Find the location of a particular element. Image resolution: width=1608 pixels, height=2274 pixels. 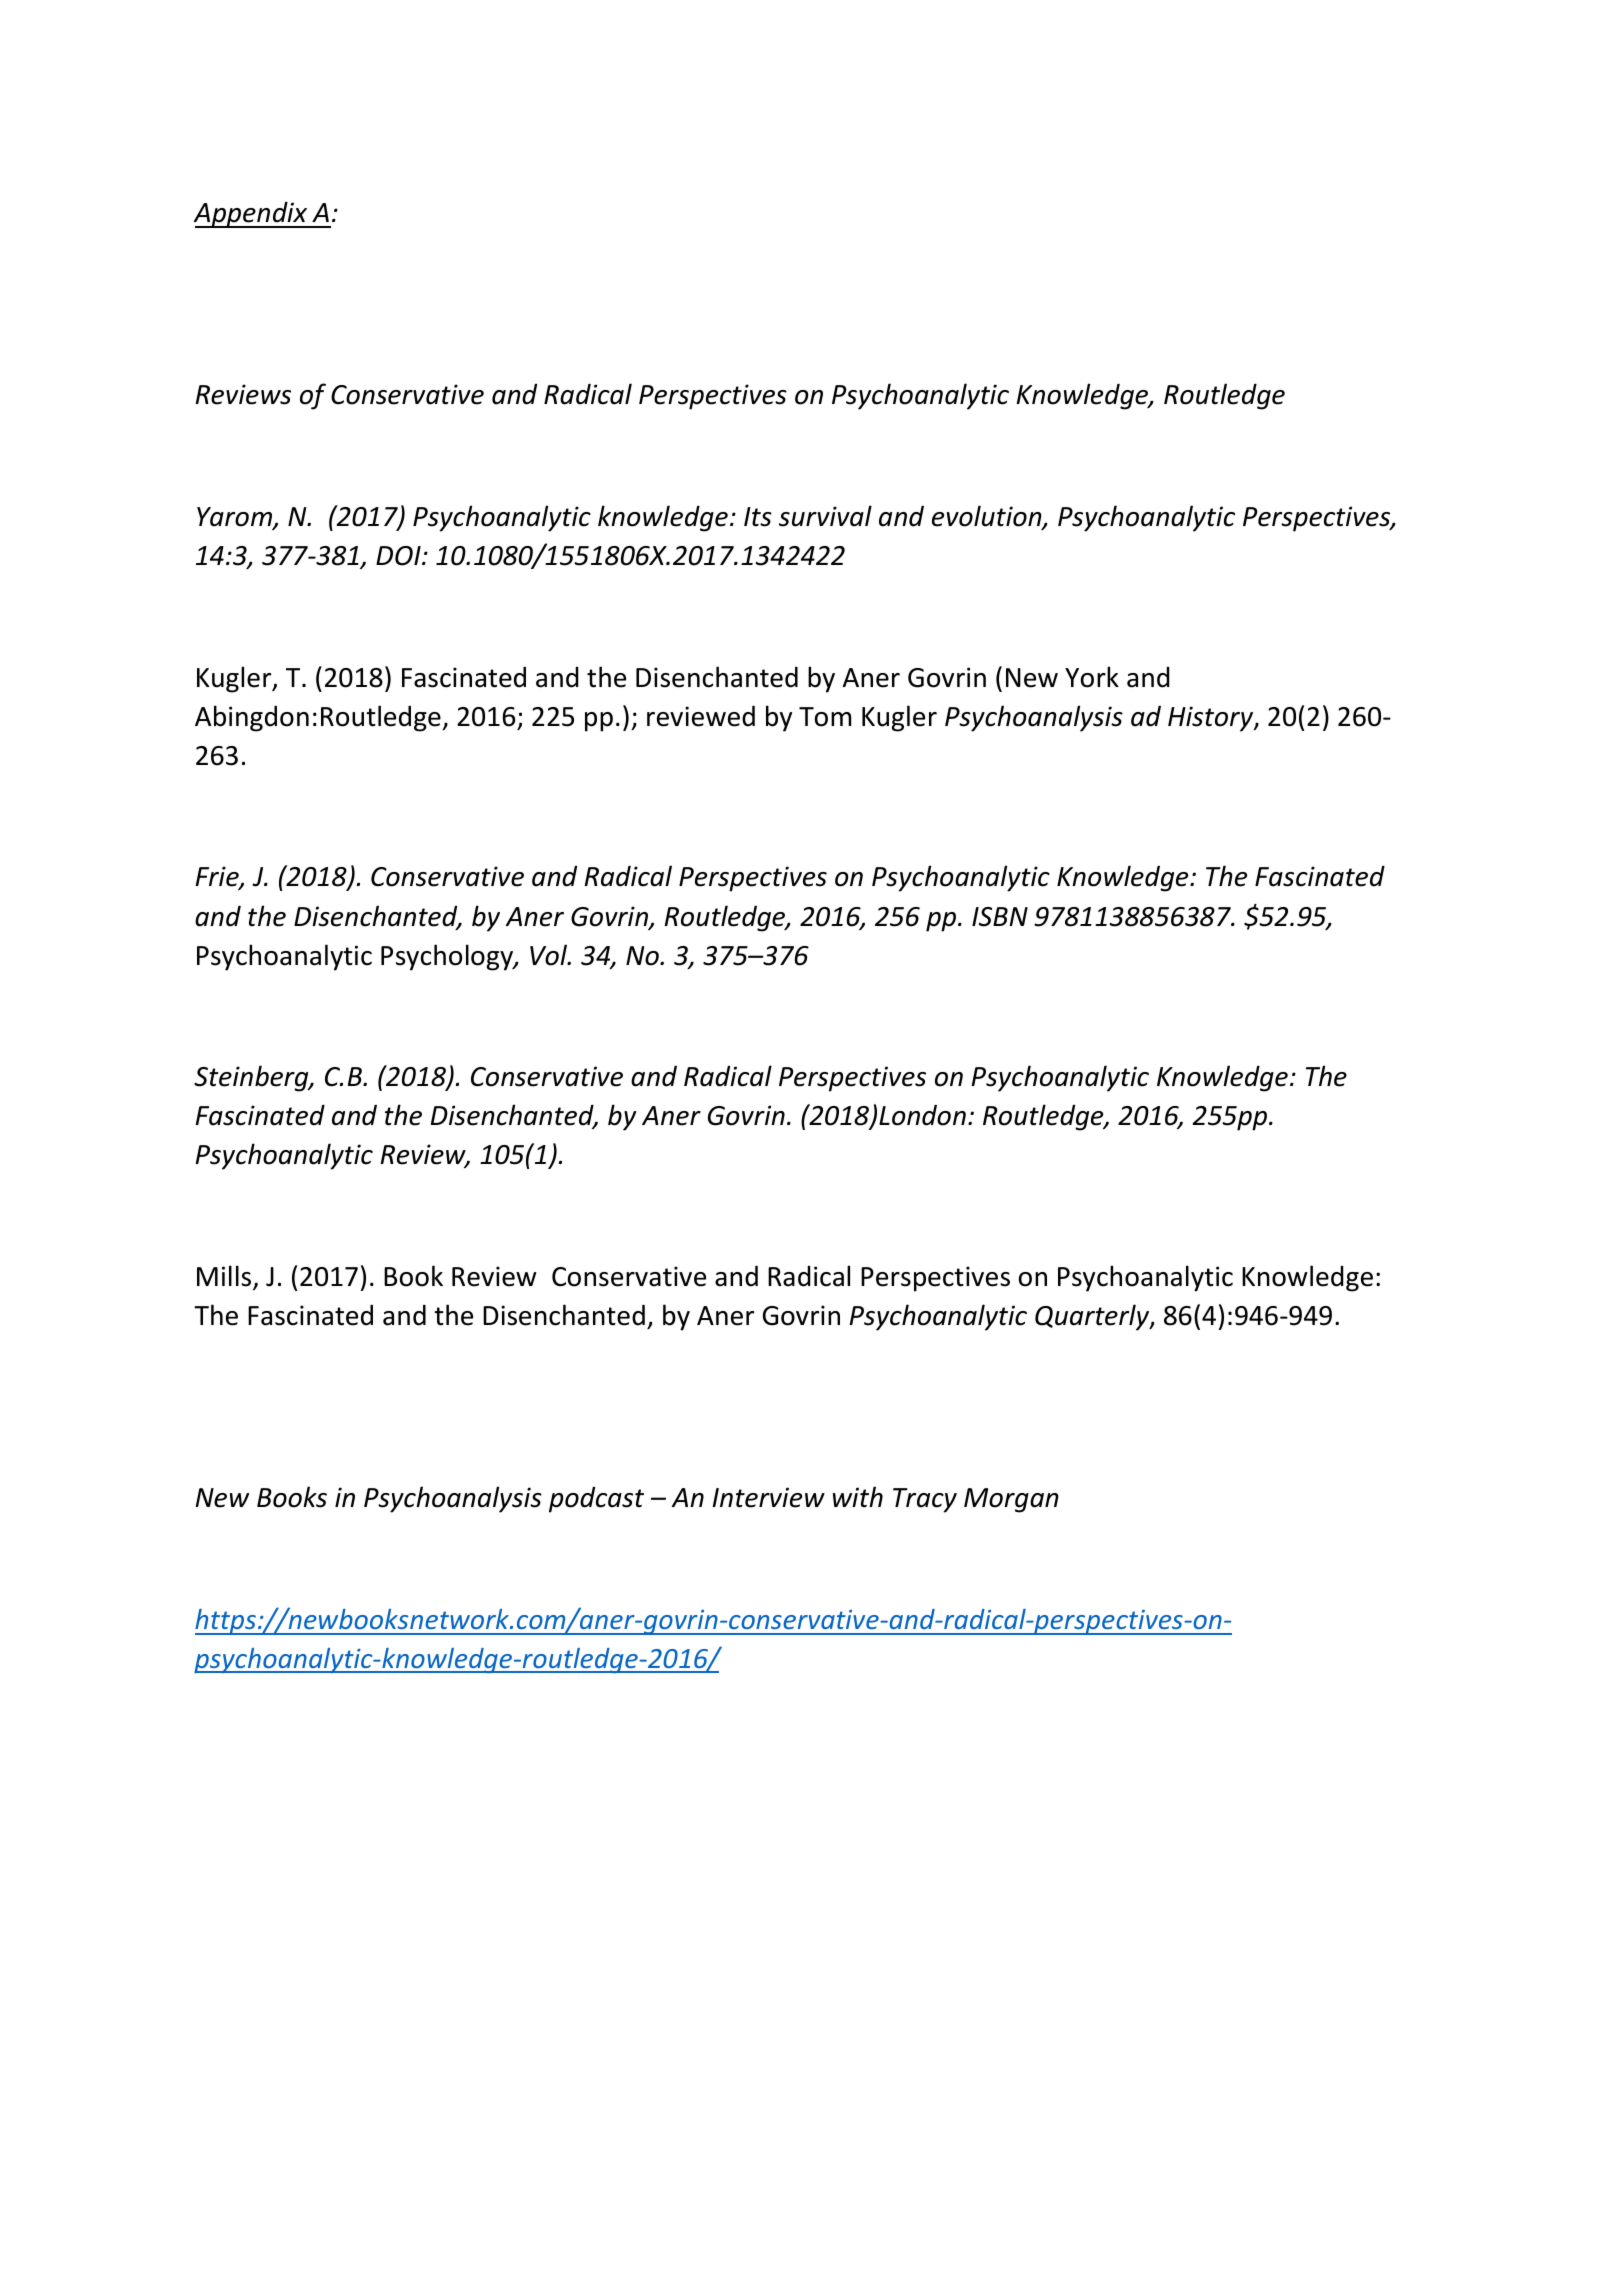

evolution is located at coordinates (988, 517).
